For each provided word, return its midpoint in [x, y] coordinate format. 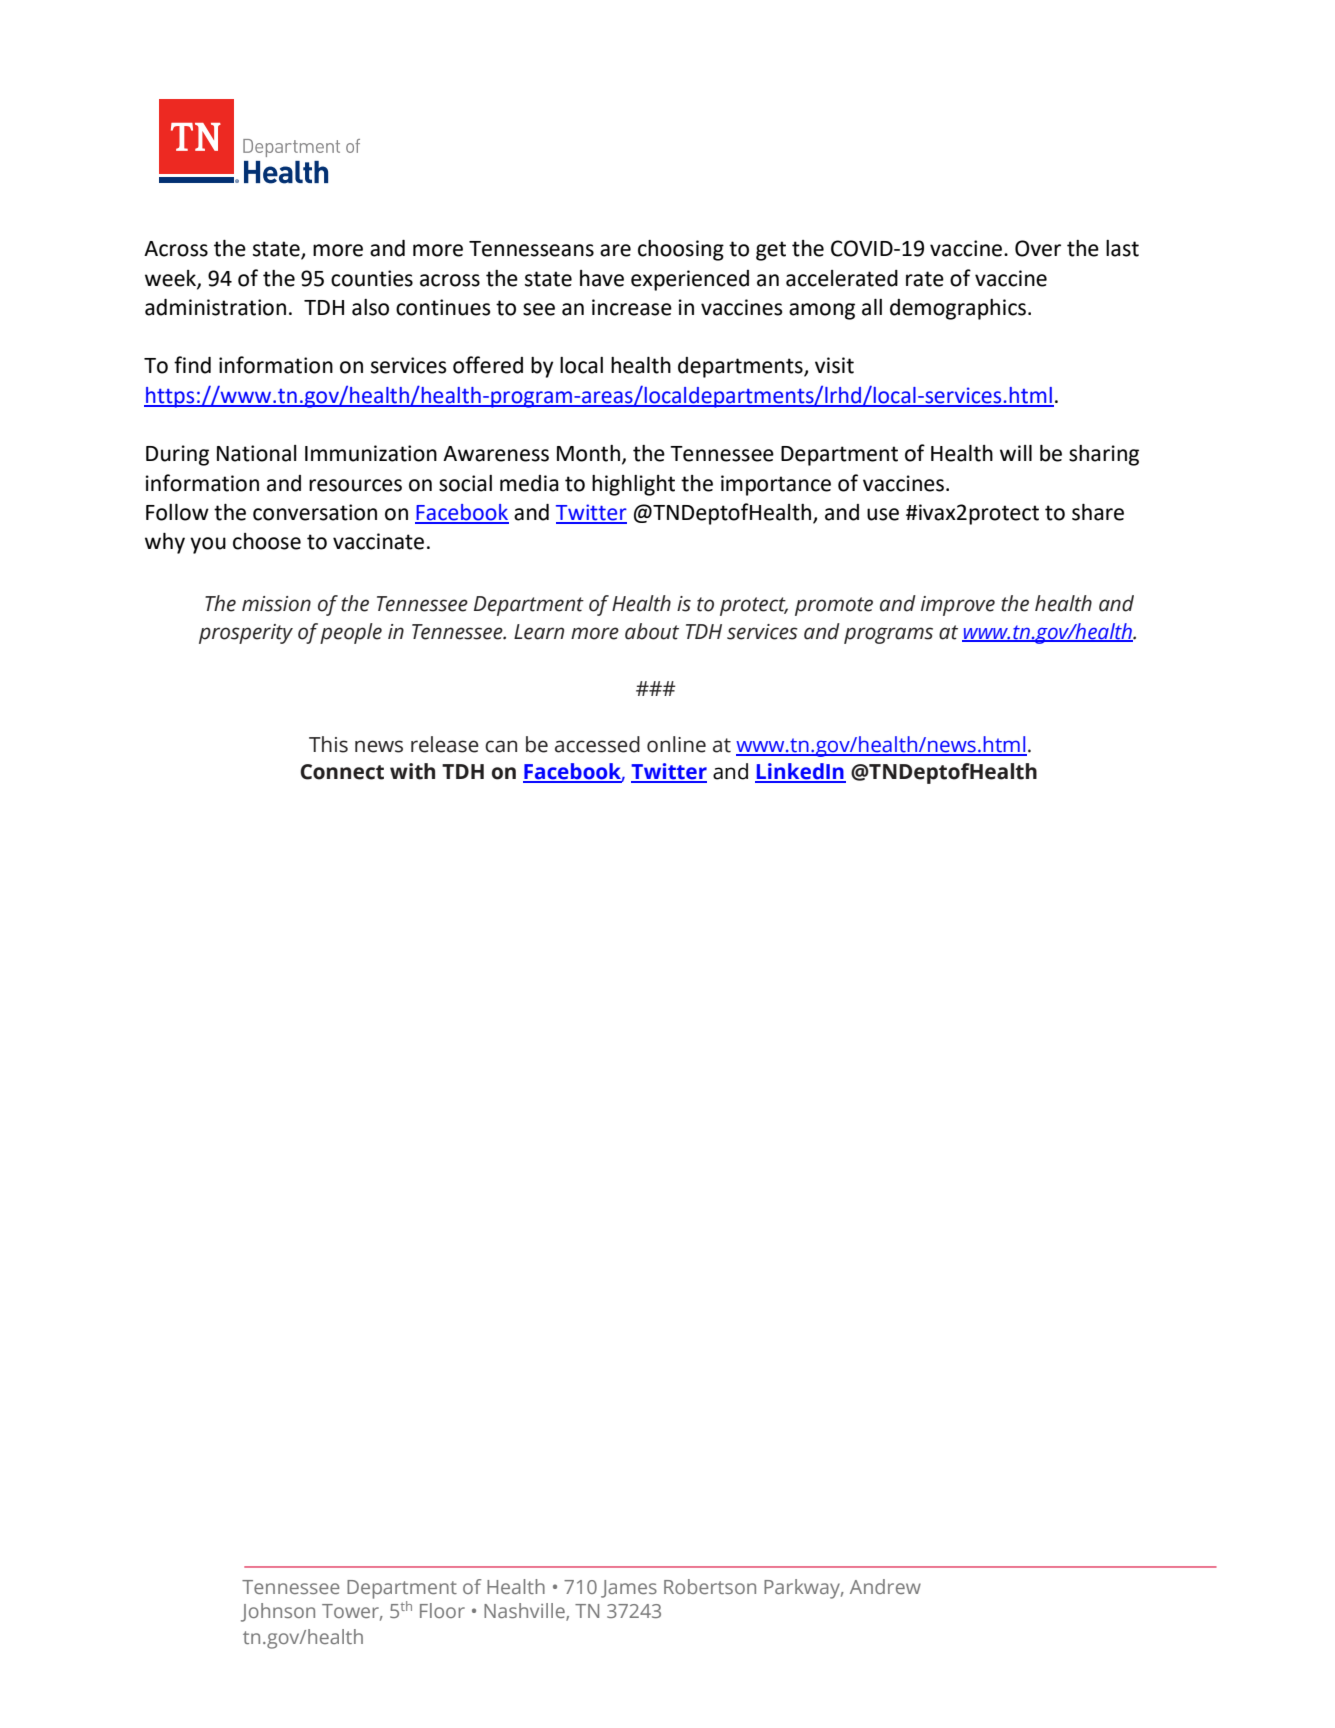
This [328, 744]
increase [632, 307]
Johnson [278, 1612]
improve [958, 606]
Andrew [885, 1586]
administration [215, 307]
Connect [342, 772]
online [676, 744]
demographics [958, 309]
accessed [597, 744]
